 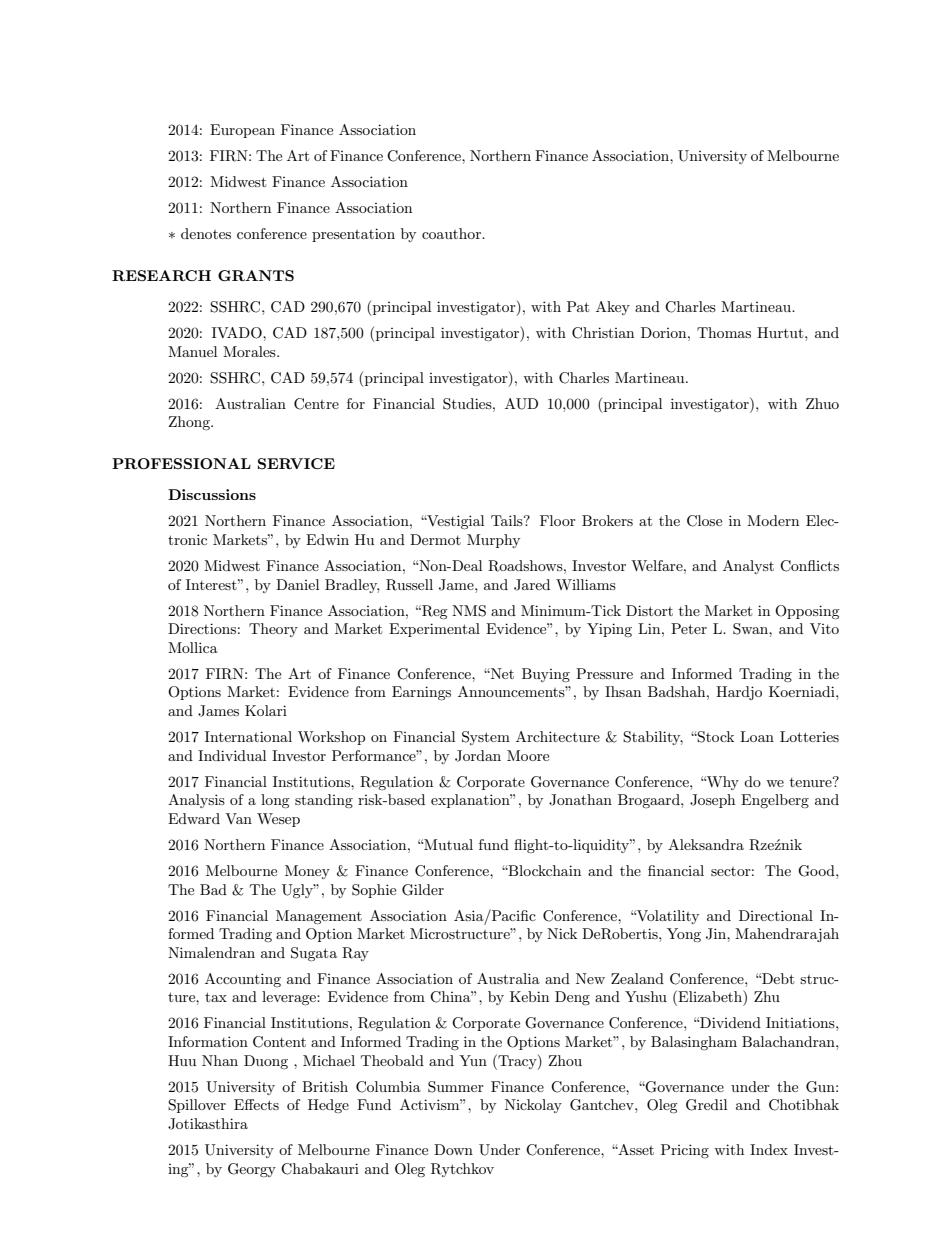 What do you see at coordinates (493, 541) in the page?
I see `Murphy` at bounding box center [493, 541].
